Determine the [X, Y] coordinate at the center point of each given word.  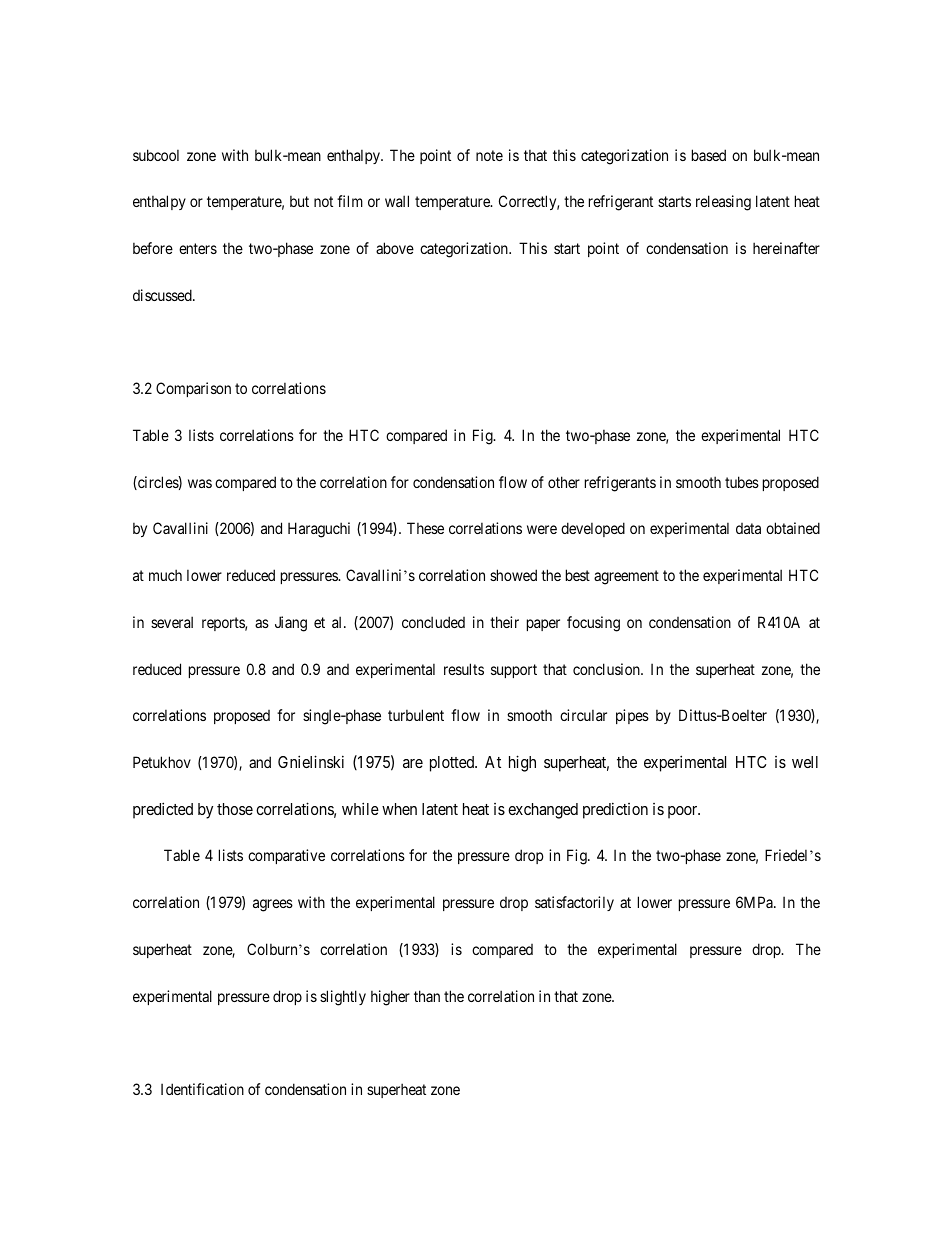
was [200, 483]
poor [684, 812]
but [299, 201]
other [564, 482]
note [489, 155]
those [235, 809]
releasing [723, 203]
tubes [742, 482]
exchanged [543, 811]
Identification [202, 1089]
